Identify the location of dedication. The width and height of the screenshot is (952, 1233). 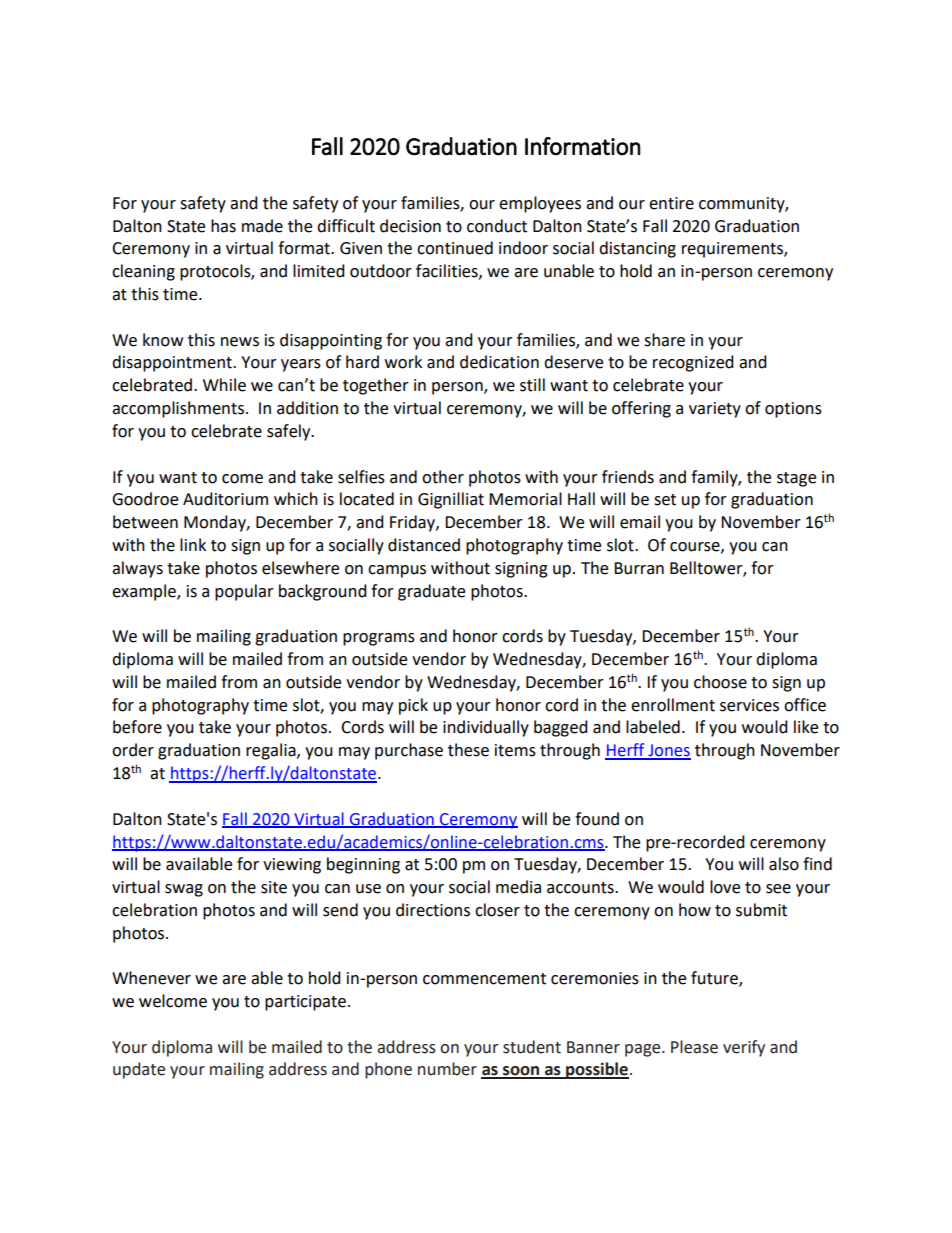
(499, 362).
